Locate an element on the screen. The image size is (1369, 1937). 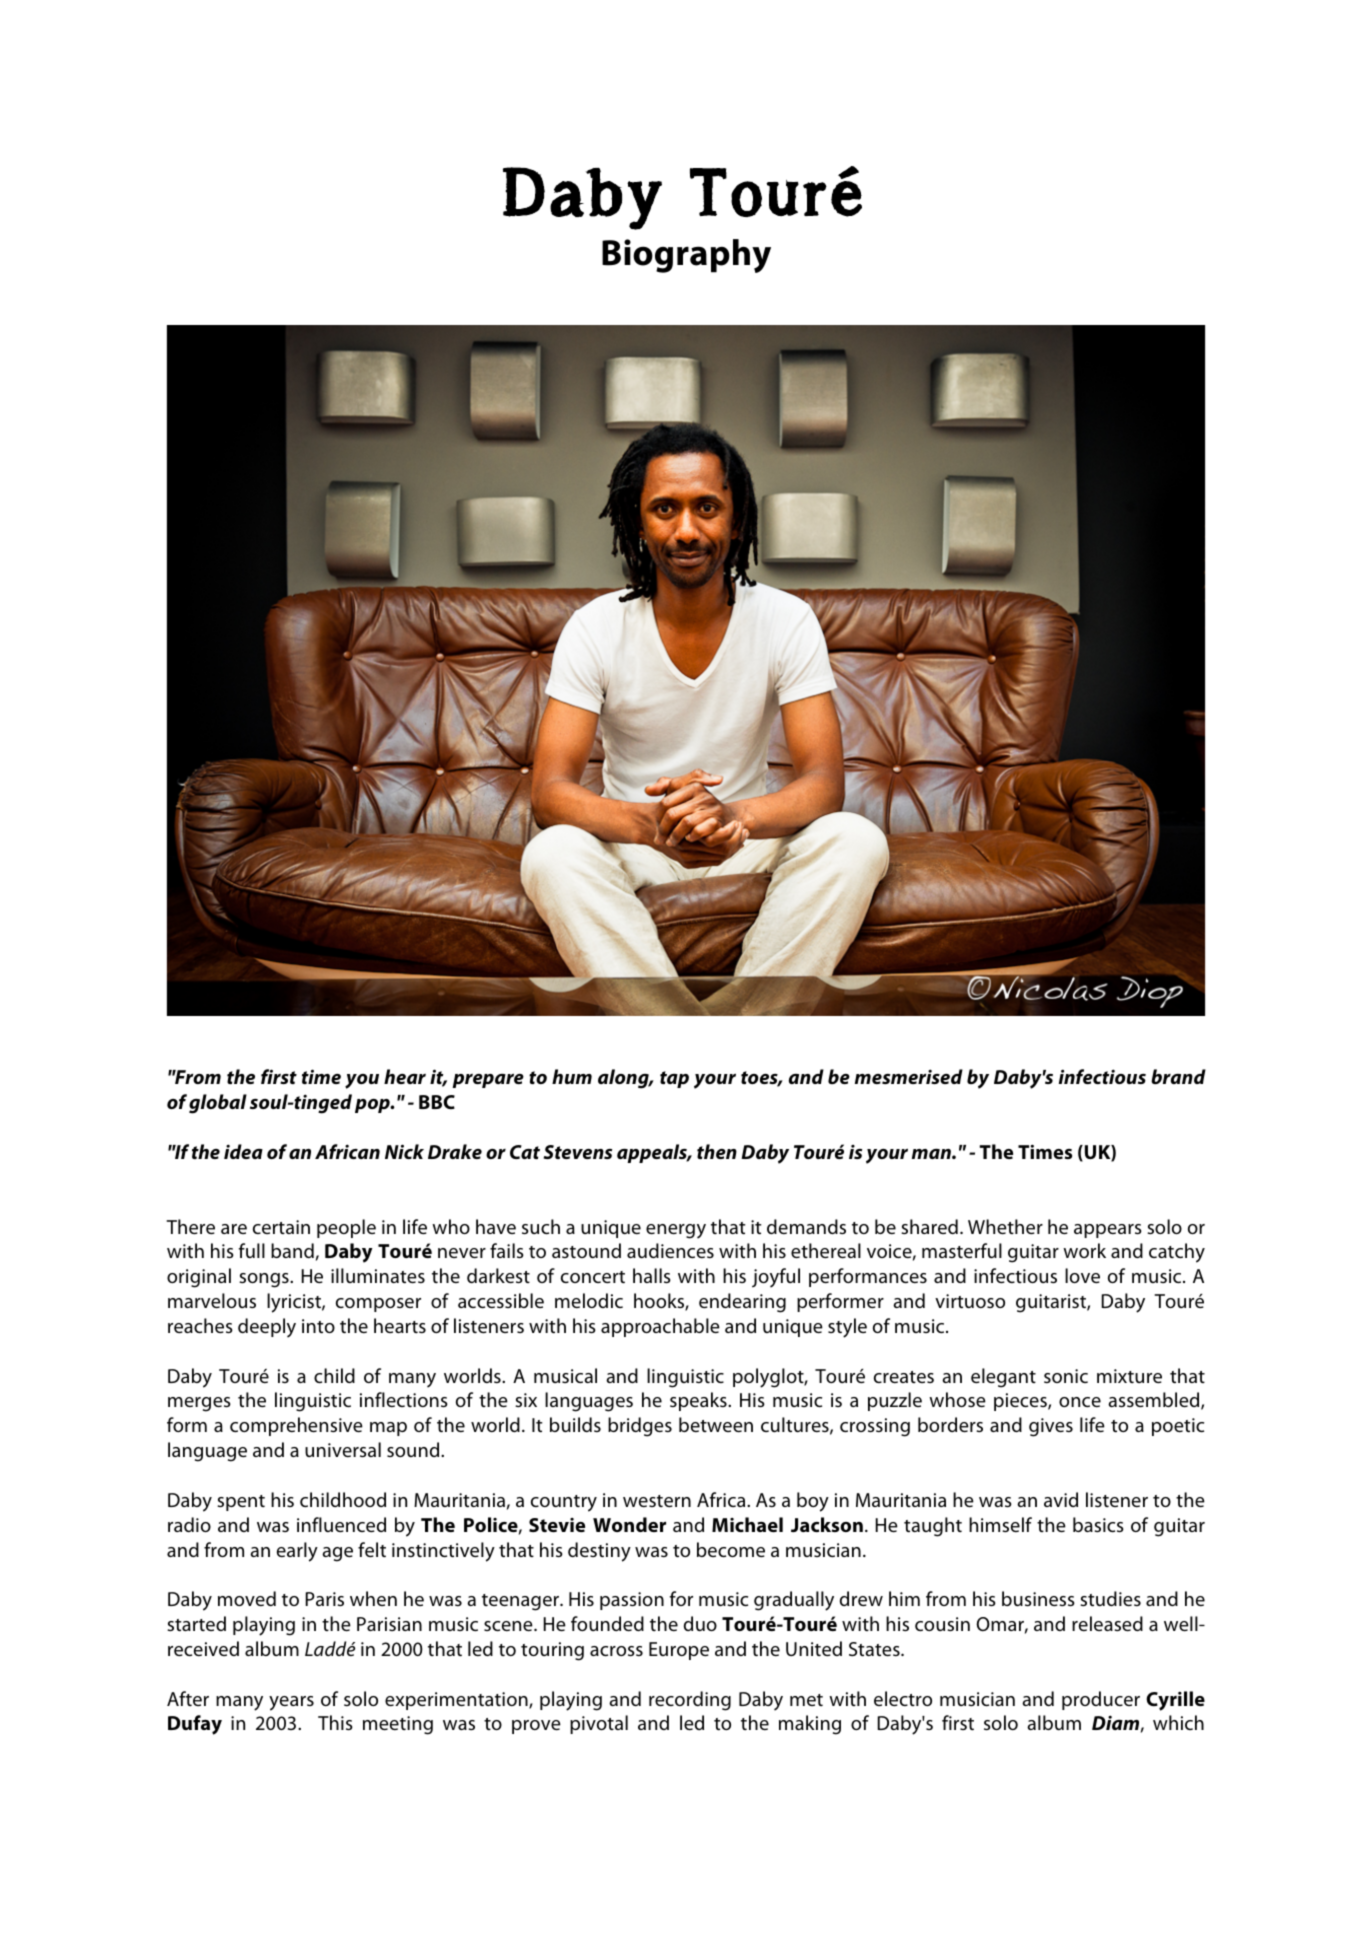
energy is located at coordinates (676, 1231).
